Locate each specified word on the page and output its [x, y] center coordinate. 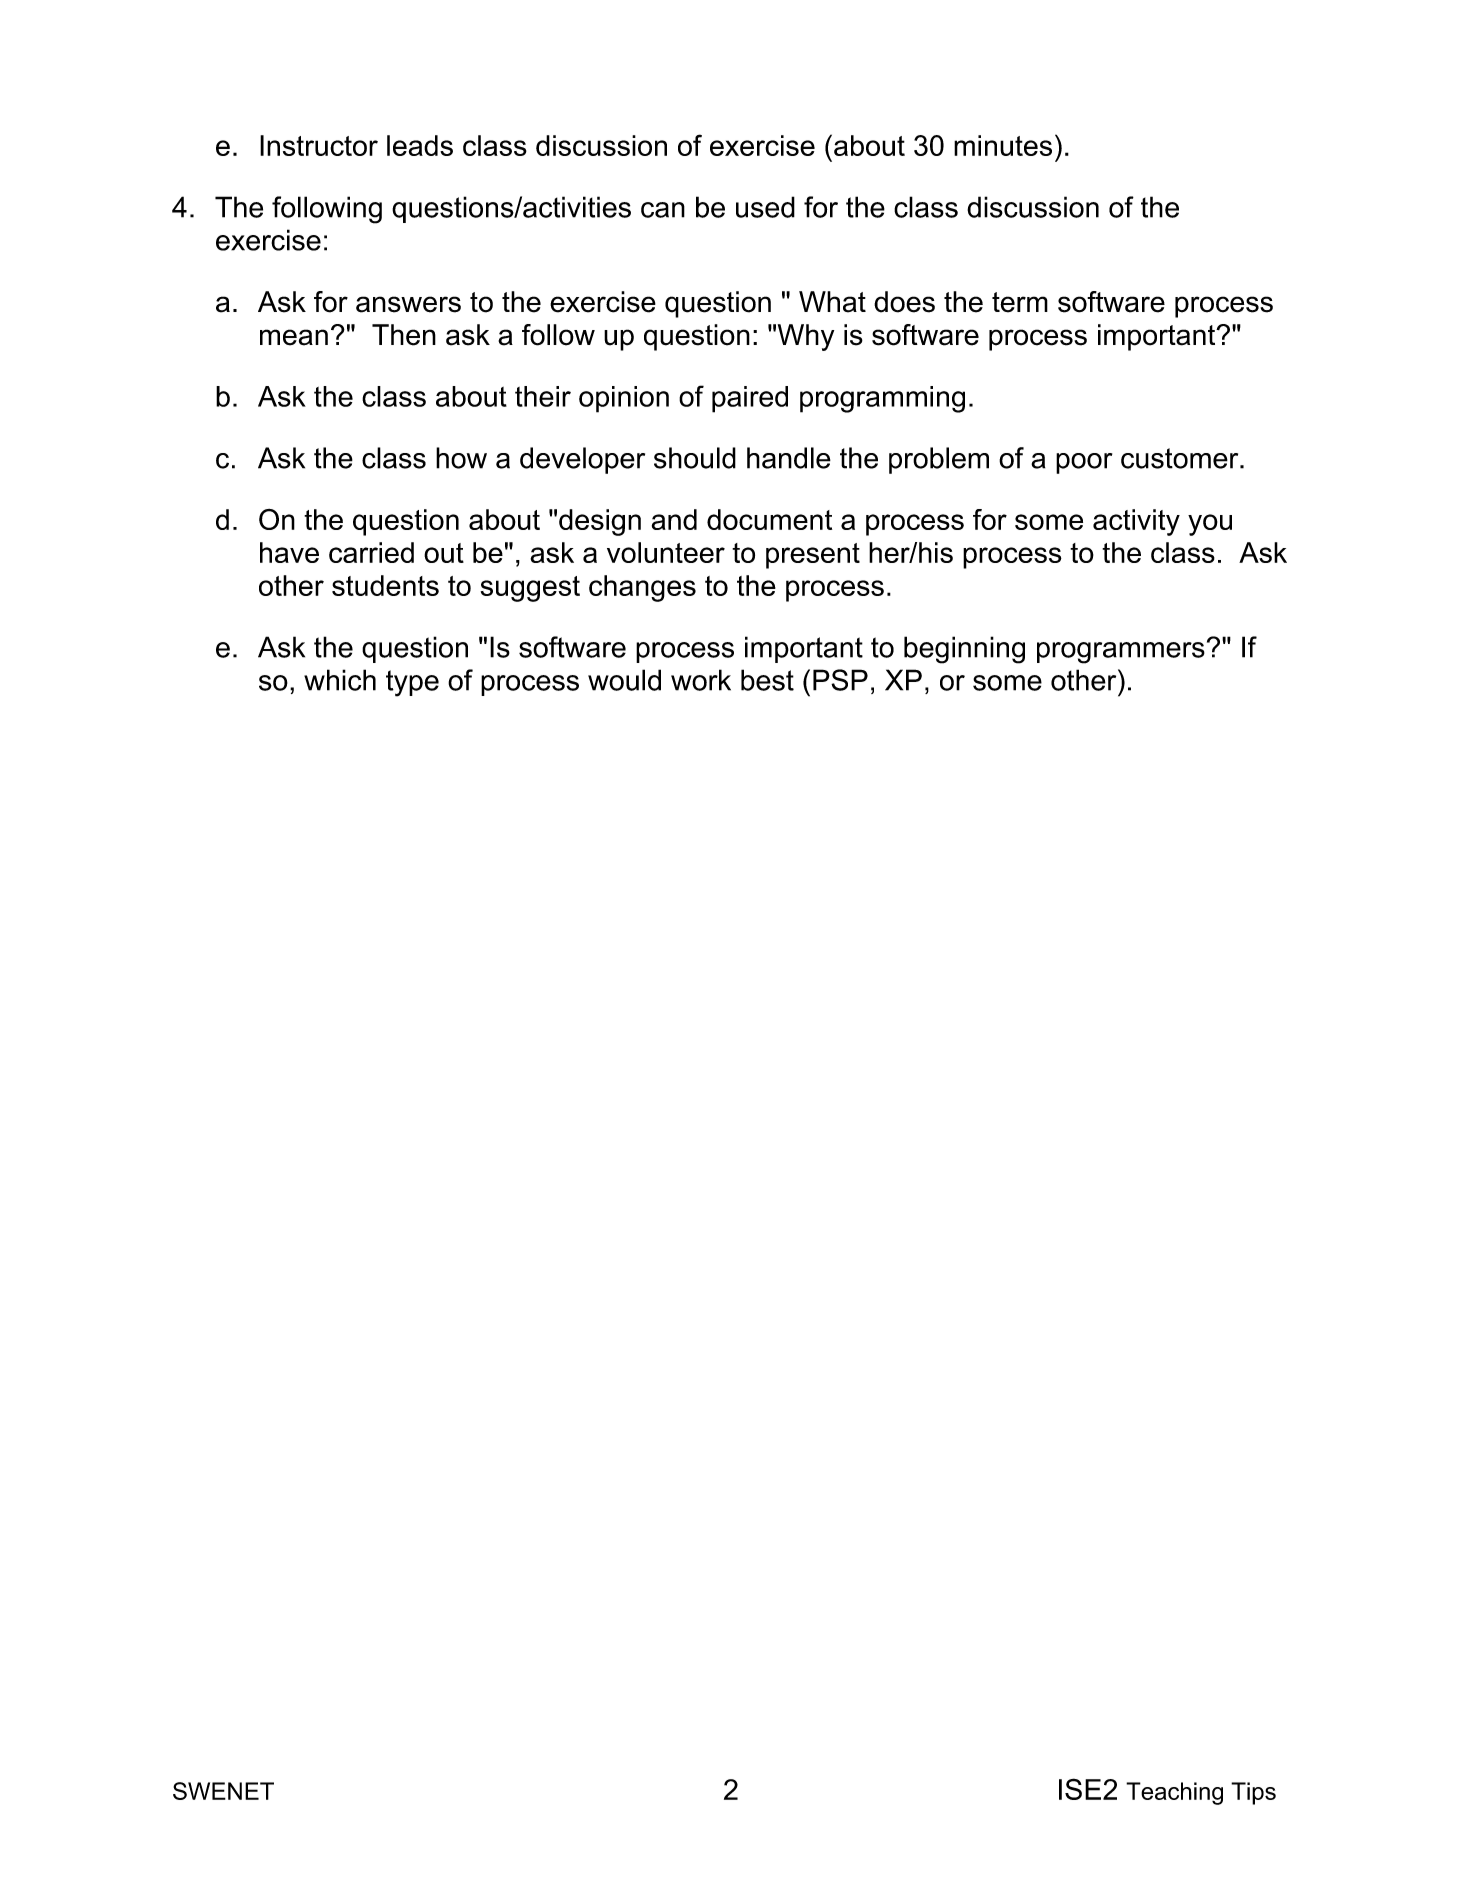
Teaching [1174, 1793]
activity [1136, 522]
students [385, 585]
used [765, 207]
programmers [1121, 653]
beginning [964, 650]
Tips [1253, 1793]
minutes [1003, 145]
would [624, 680]
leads [420, 145]
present [813, 556]
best [767, 680]
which [340, 680]
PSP [840, 680]
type [412, 683]
